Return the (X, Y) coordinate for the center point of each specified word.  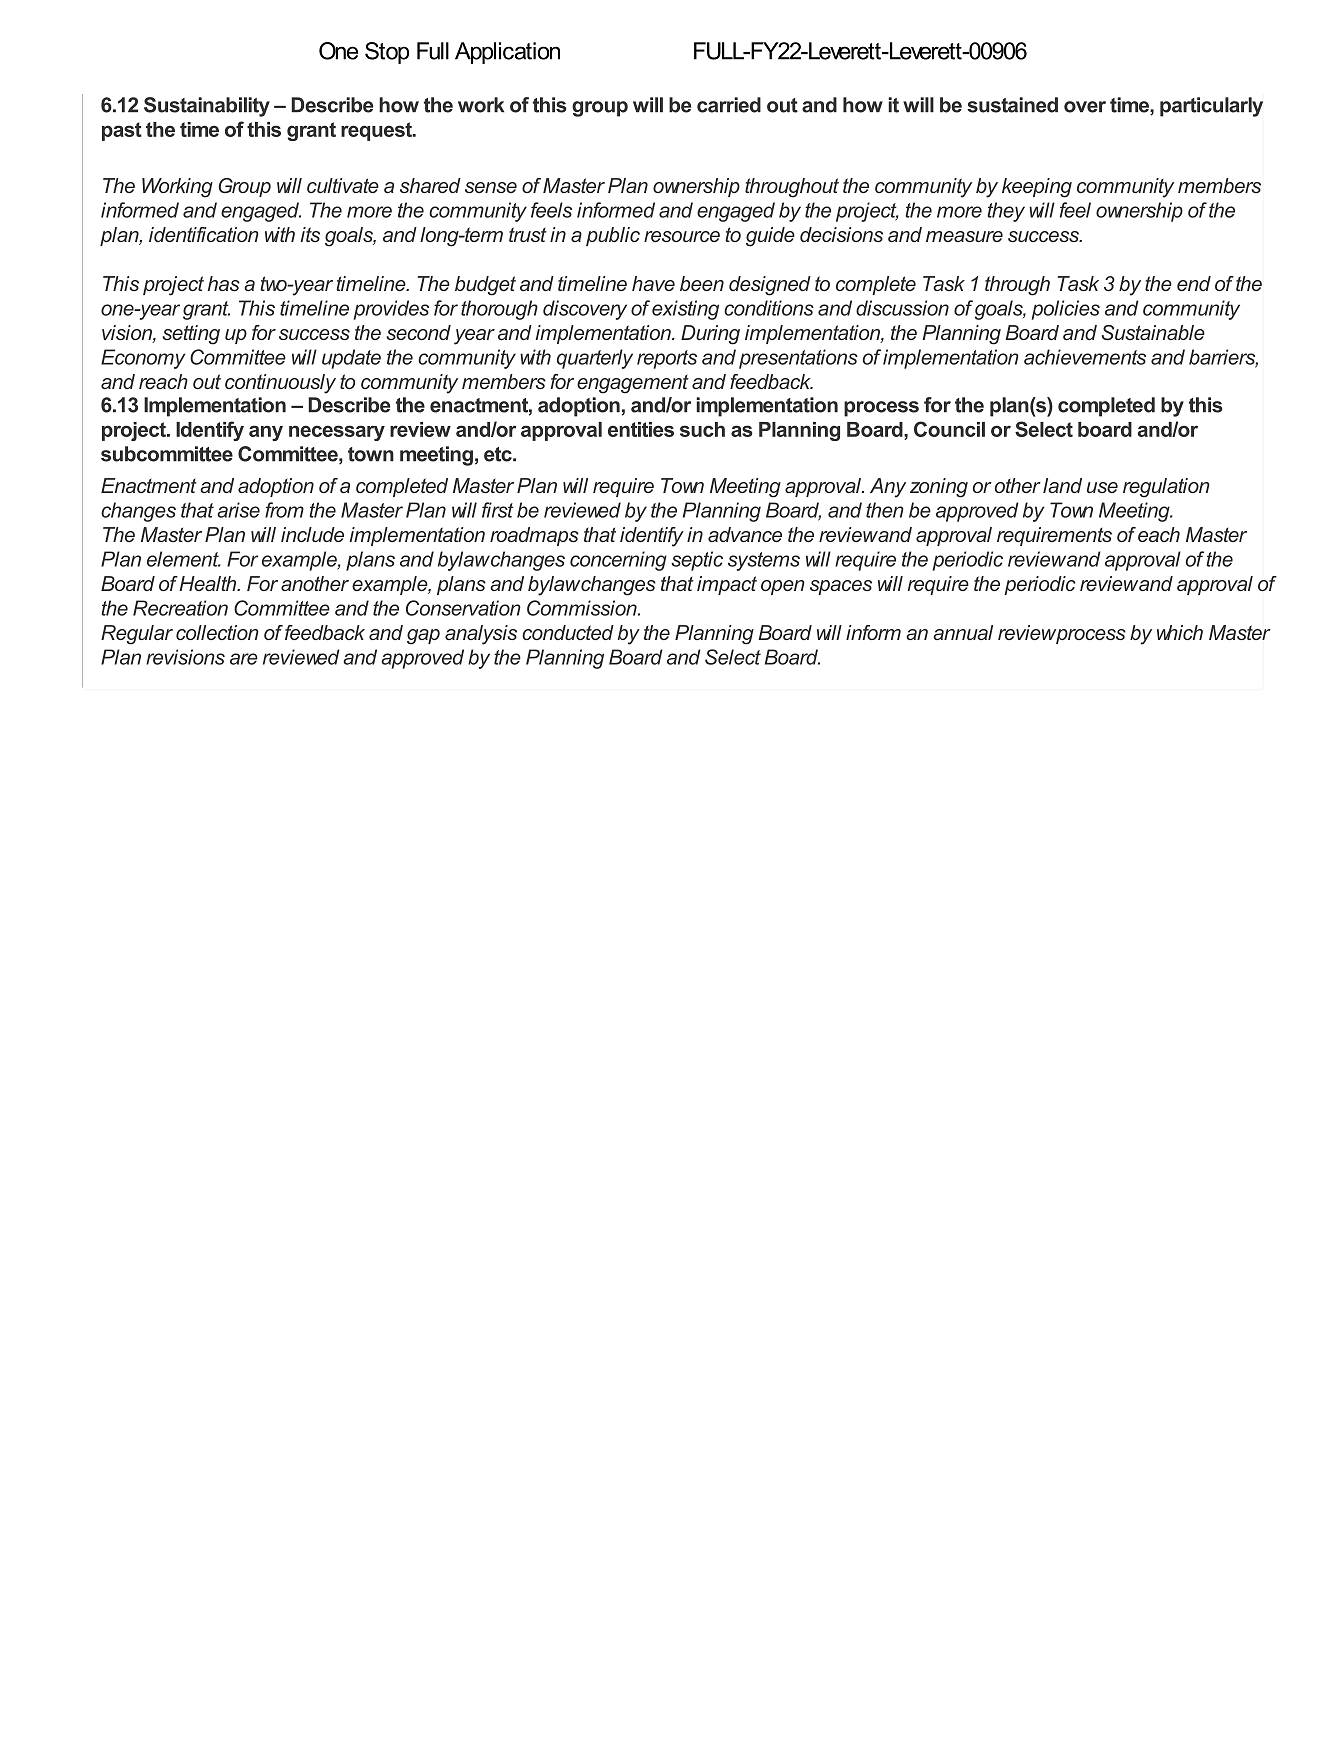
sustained (1012, 105)
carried (729, 105)
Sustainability (207, 107)
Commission (583, 608)
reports (667, 359)
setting (191, 335)
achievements (1085, 357)
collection (217, 632)
